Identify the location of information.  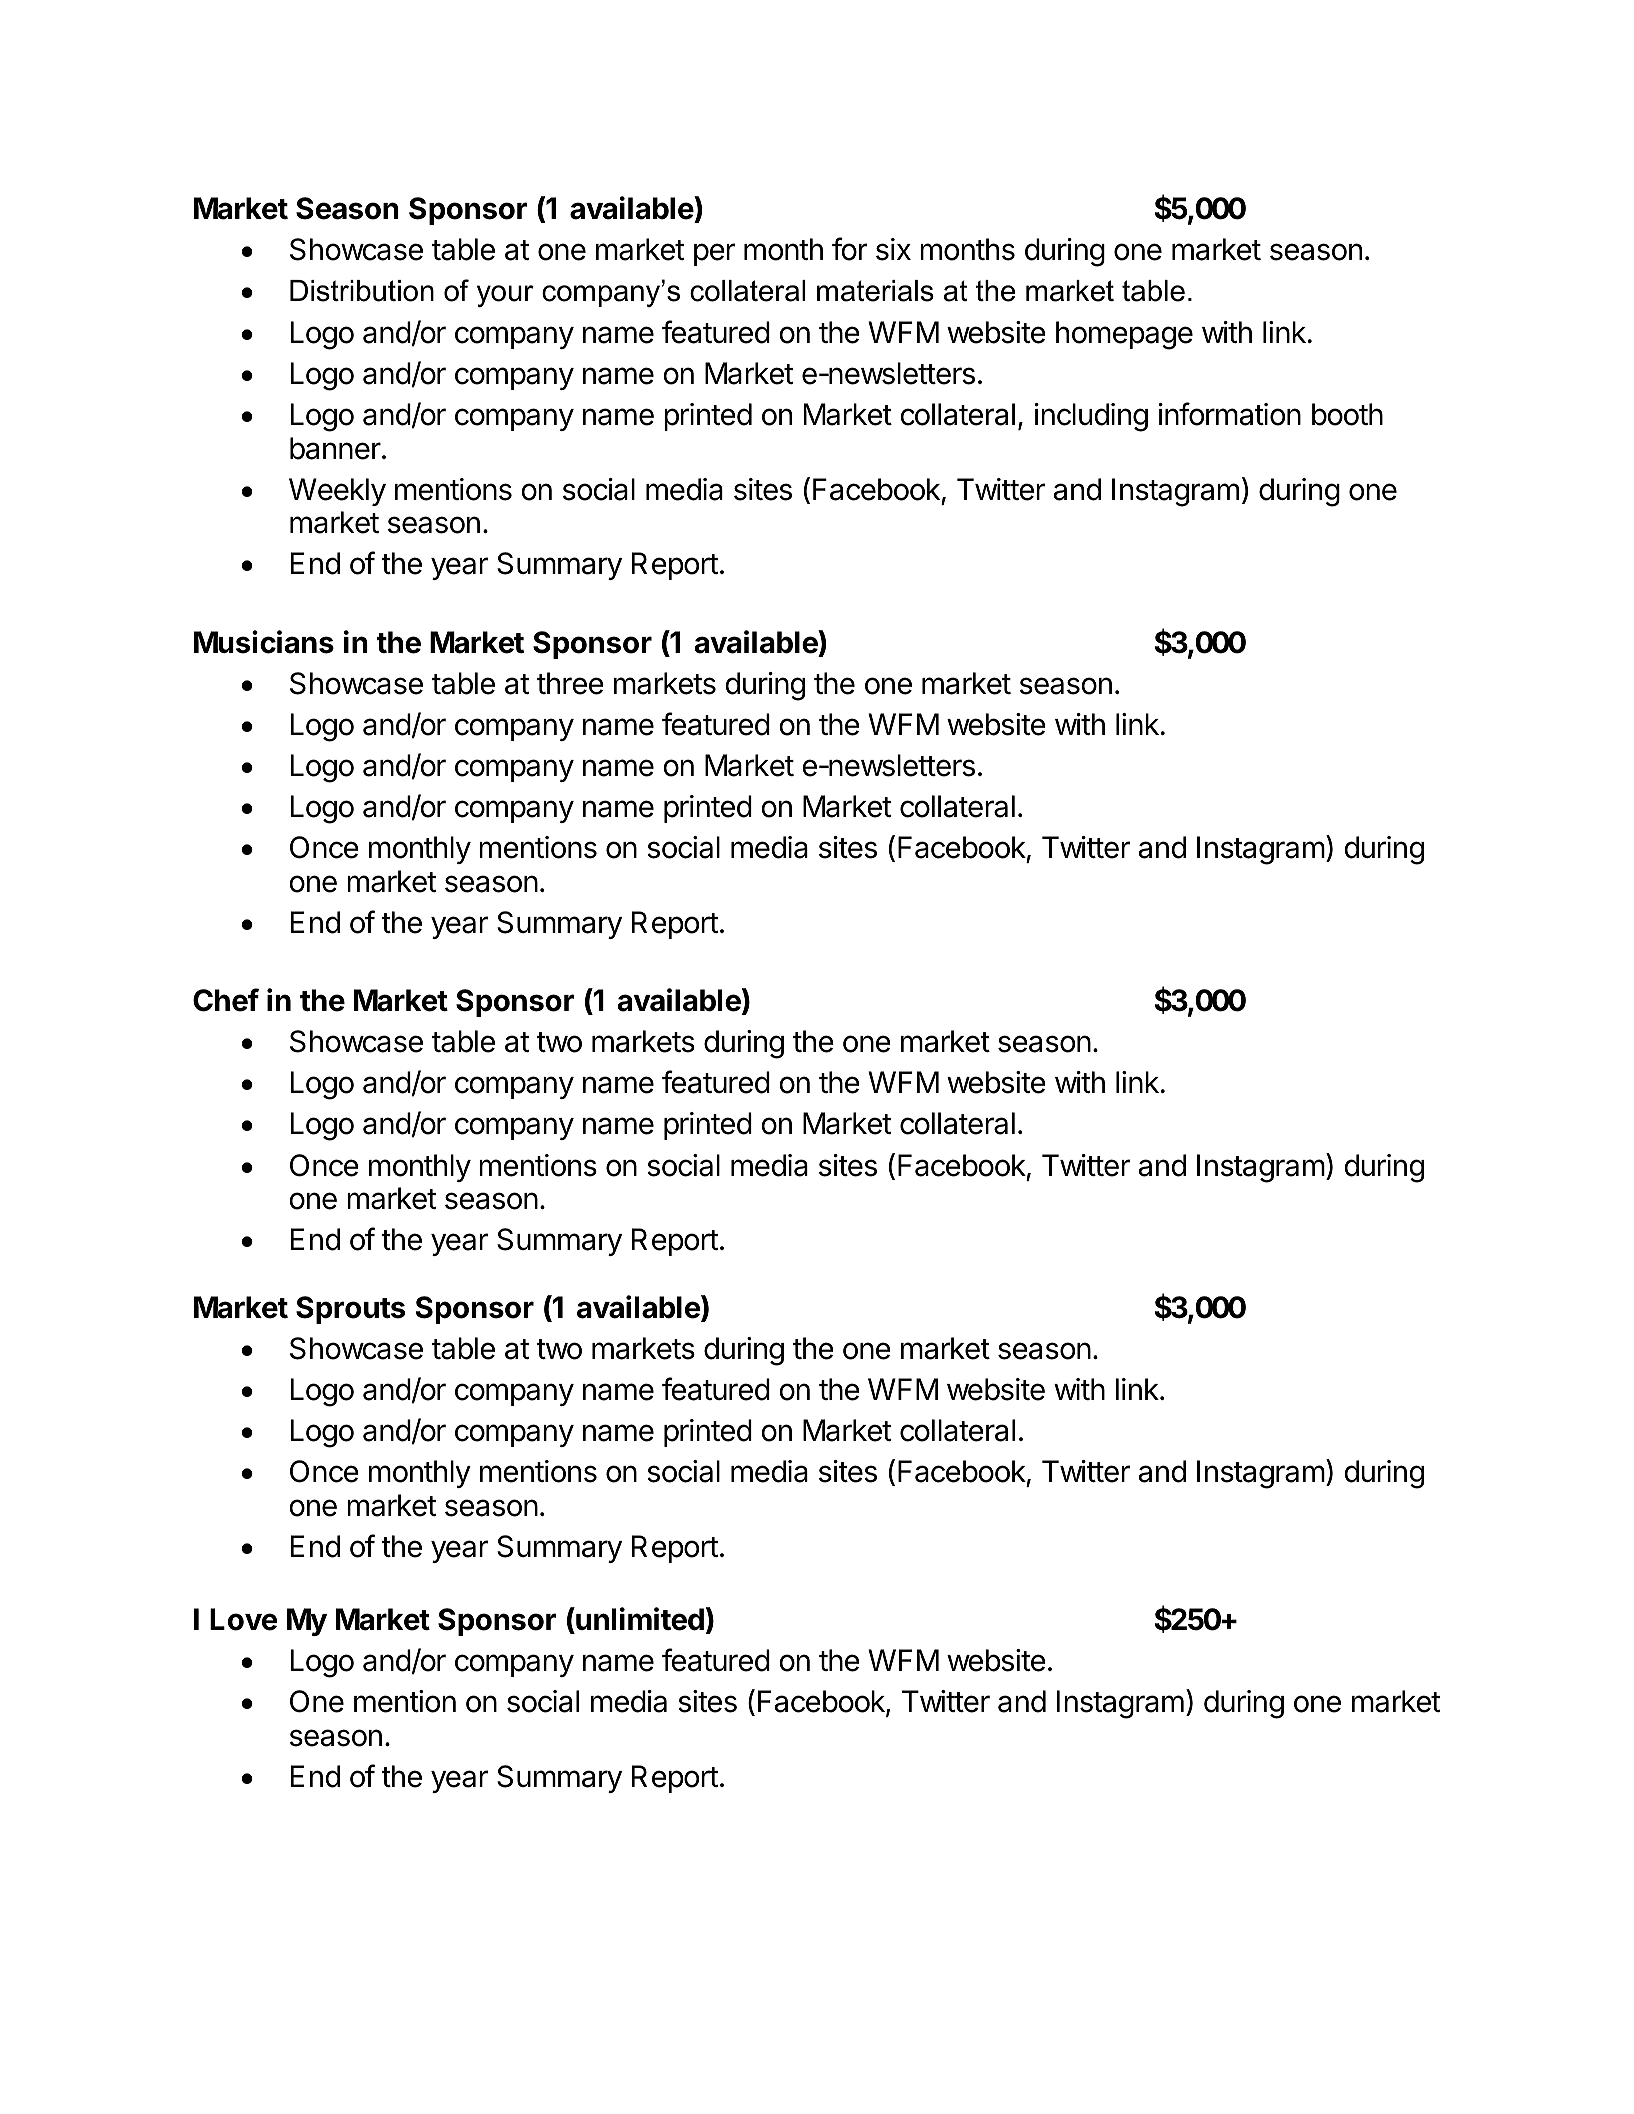
(1230, 414).
